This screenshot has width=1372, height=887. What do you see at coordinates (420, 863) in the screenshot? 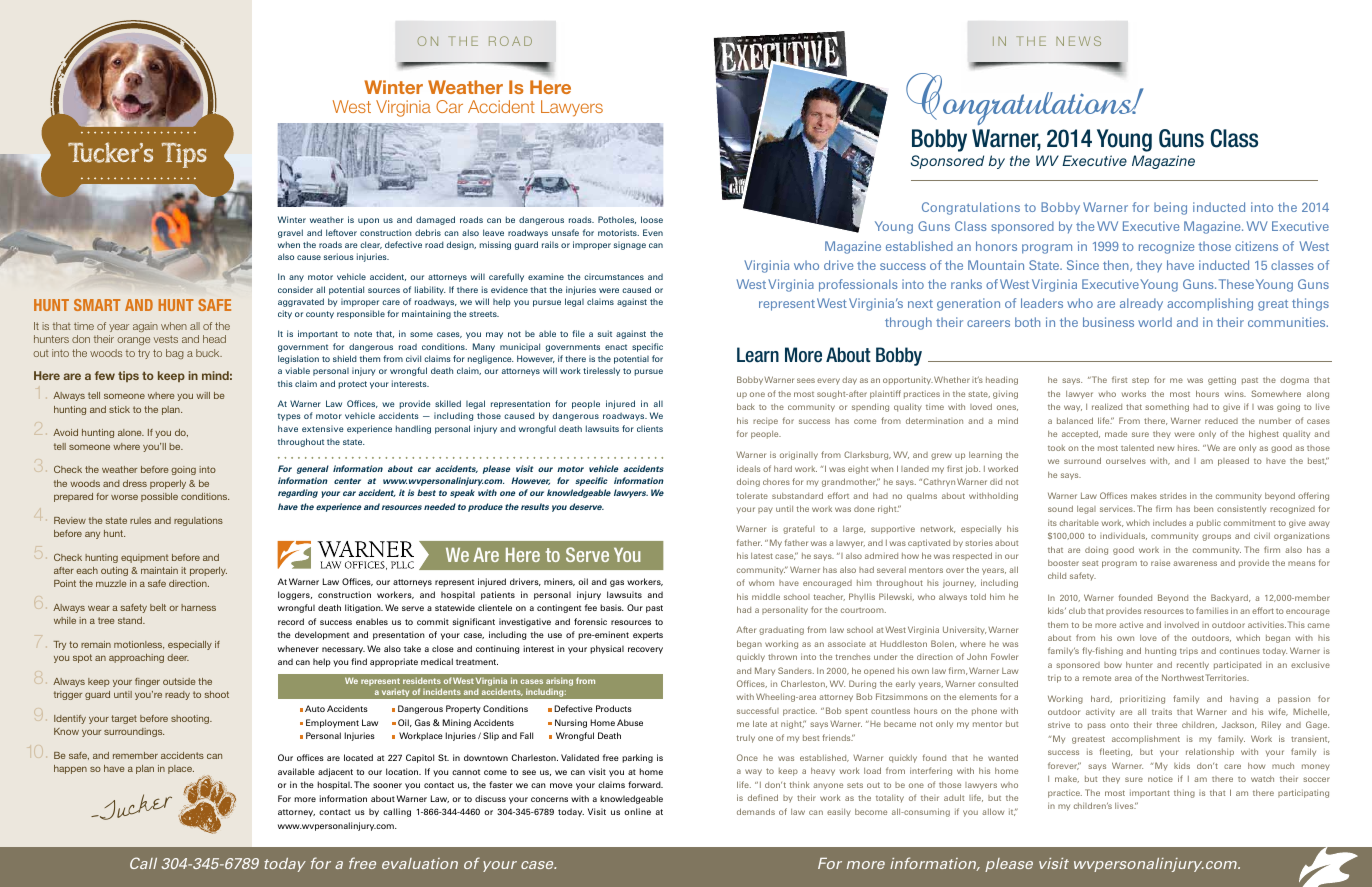
I see `evaluation` at bounding box center [420, 863].
